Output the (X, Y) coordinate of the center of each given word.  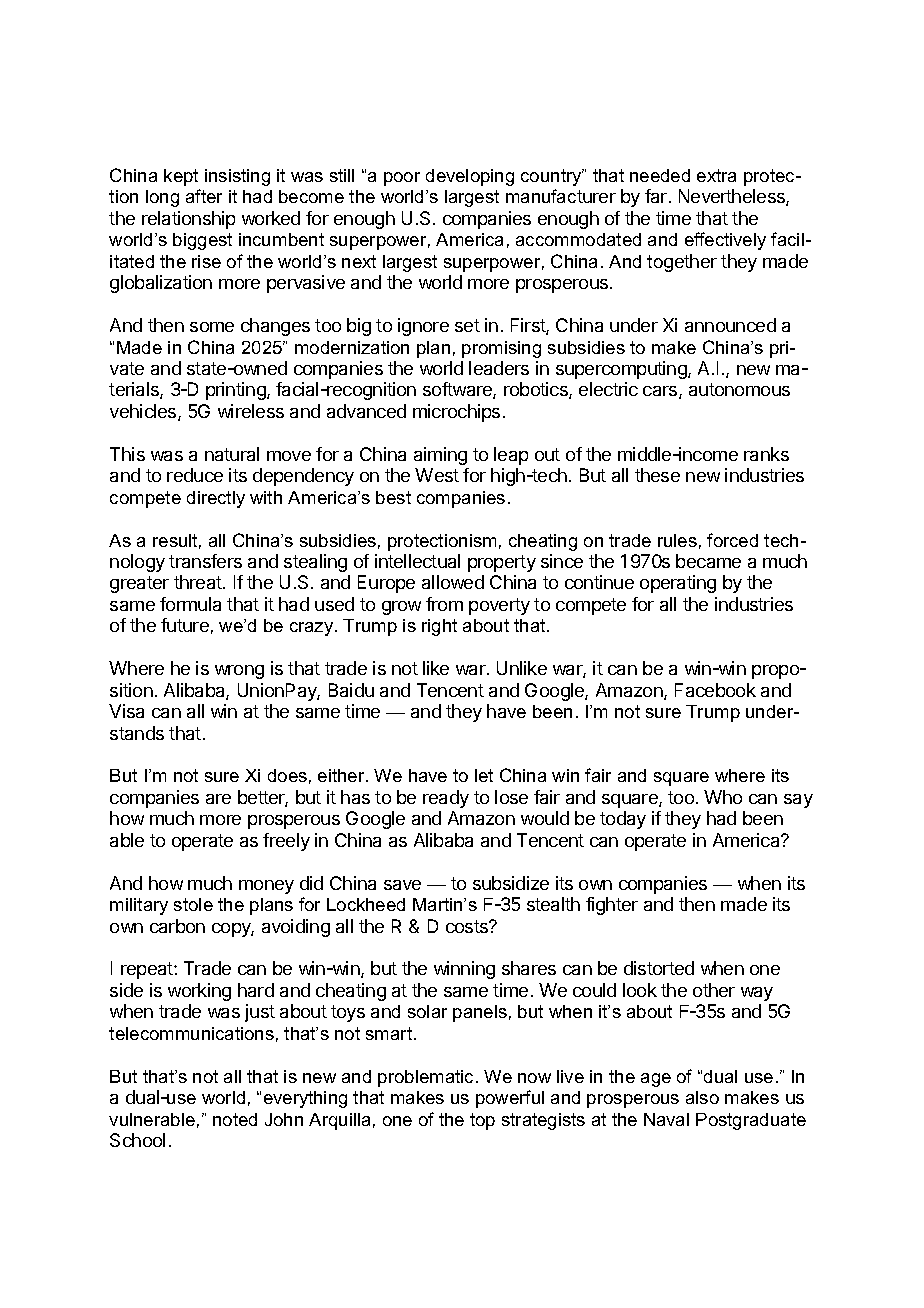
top (482, 1121)
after (204, 196)
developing (470, 177)
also (702, 1097)
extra (716, 175)
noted (235, 1119)
